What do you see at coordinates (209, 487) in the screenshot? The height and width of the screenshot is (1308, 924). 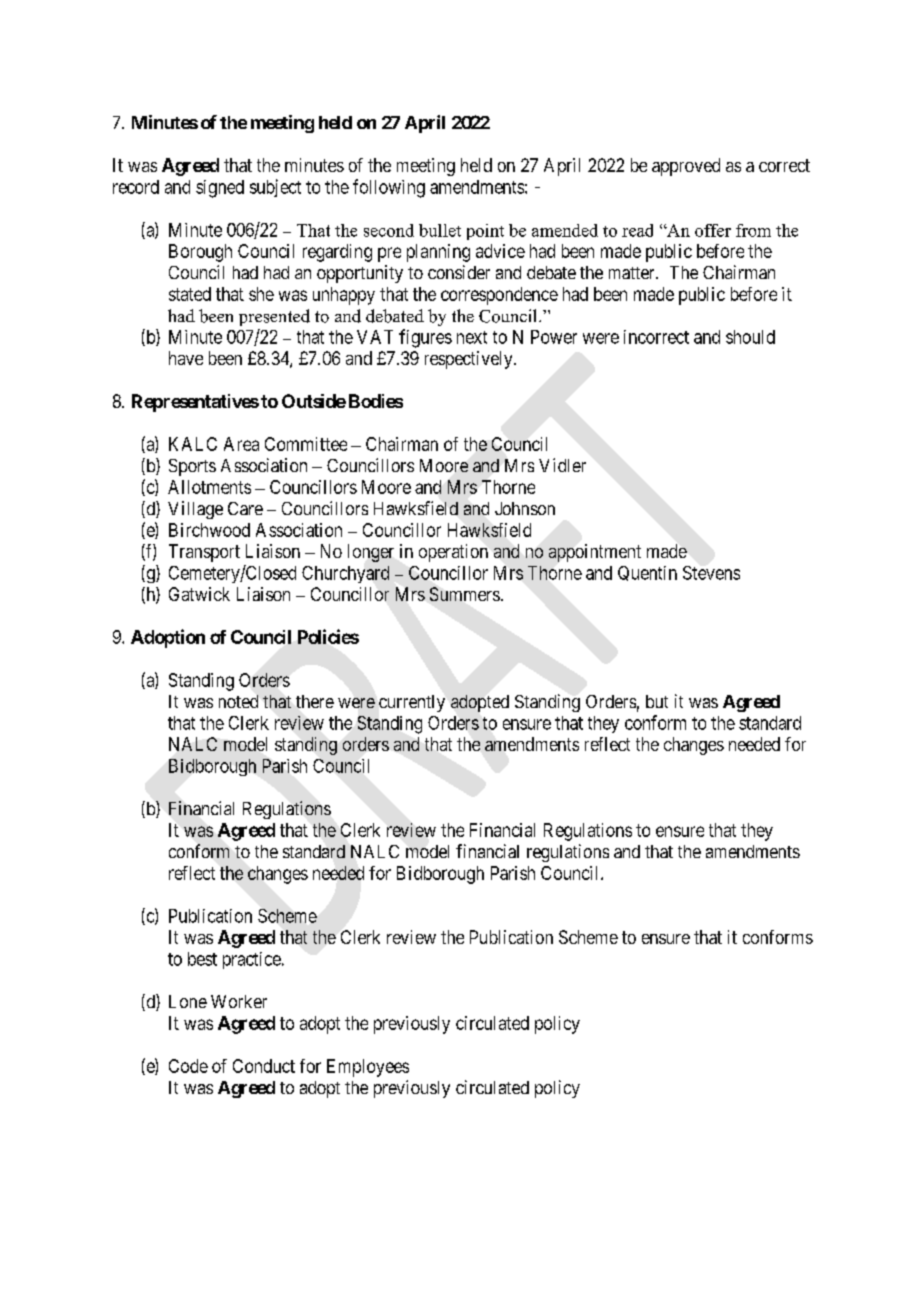 I see `Allotments` at bounding box center [209, 487].
